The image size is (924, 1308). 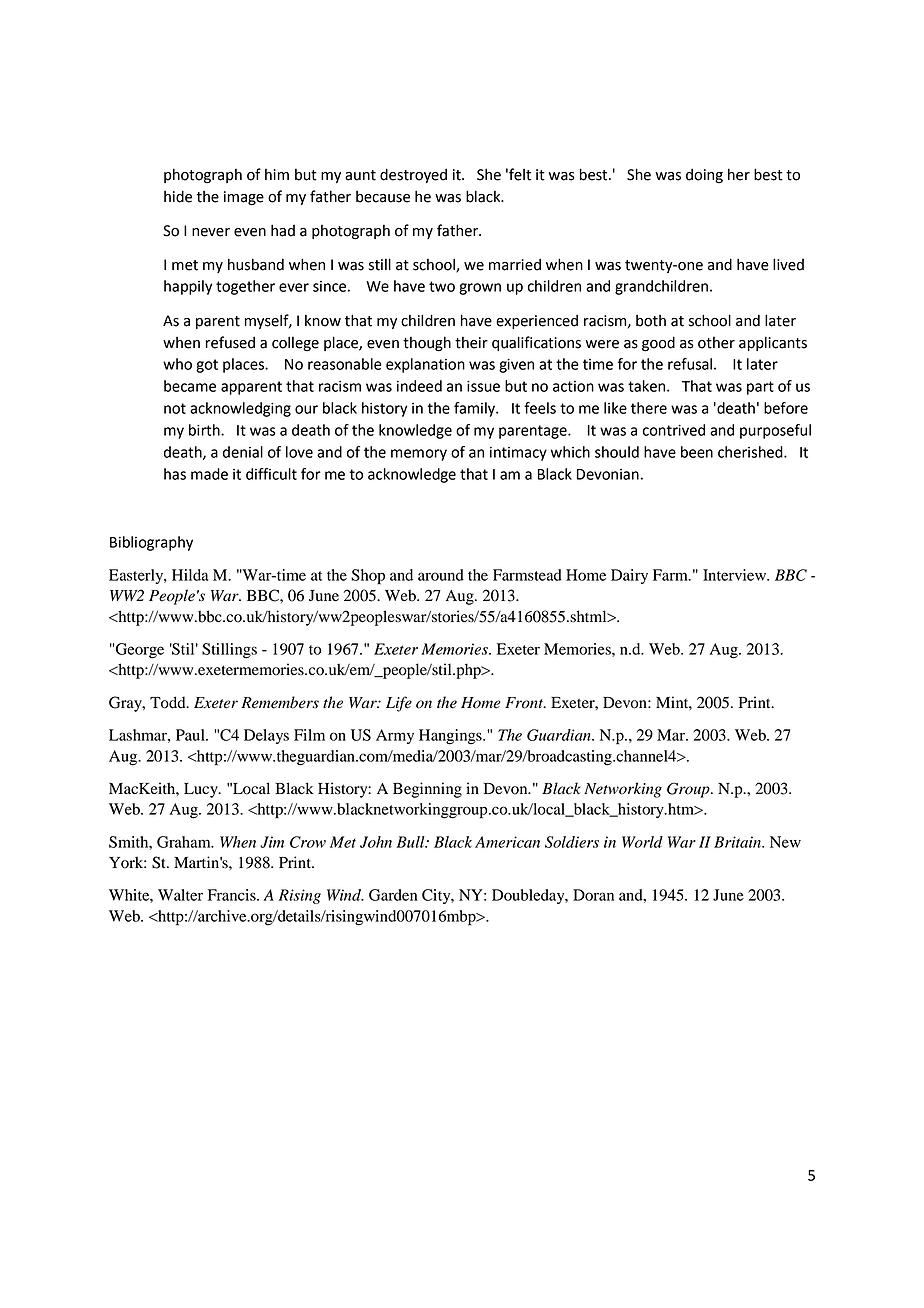 I want to click on around, so click(x=441, y=575).
